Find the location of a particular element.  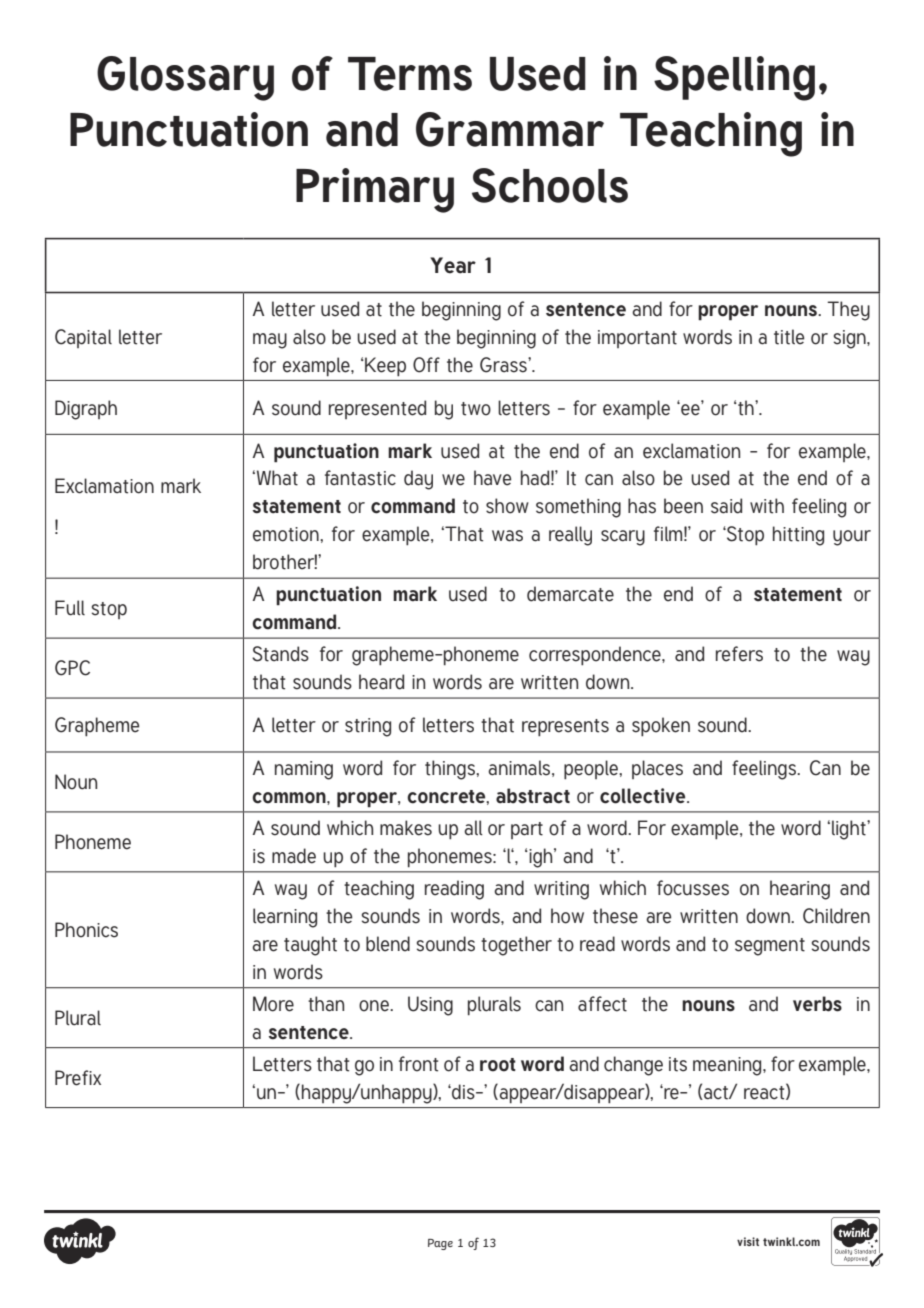

Spelling is located at coordinates (734, 78).
